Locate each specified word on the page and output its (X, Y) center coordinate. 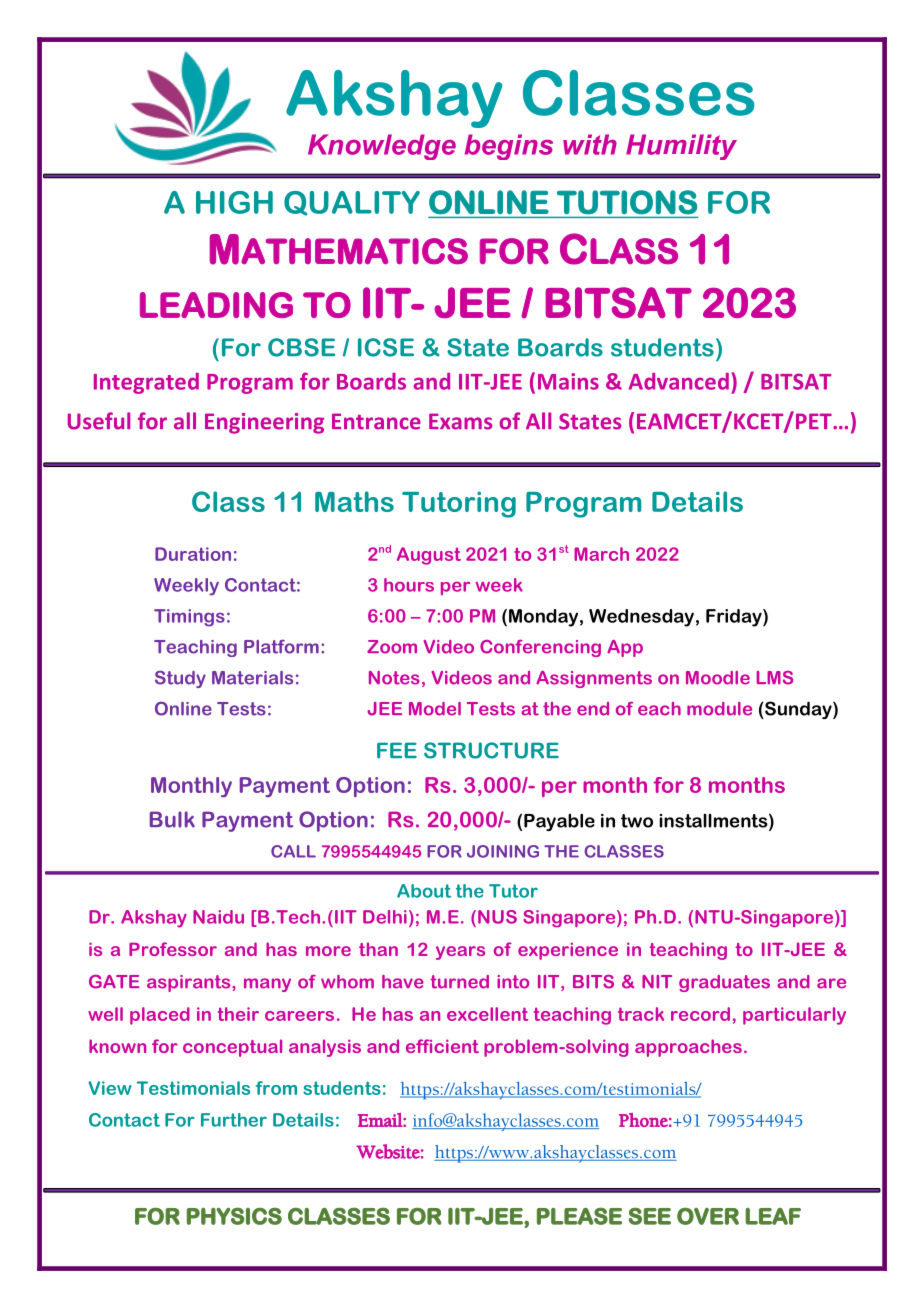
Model (435, 709)
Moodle (718, 678)
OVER (708, 1216)
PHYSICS (234, 1216)
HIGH (234, 202)
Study (180, 679)
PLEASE (579, 1216)
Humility (681, 147)
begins (509, 147)
